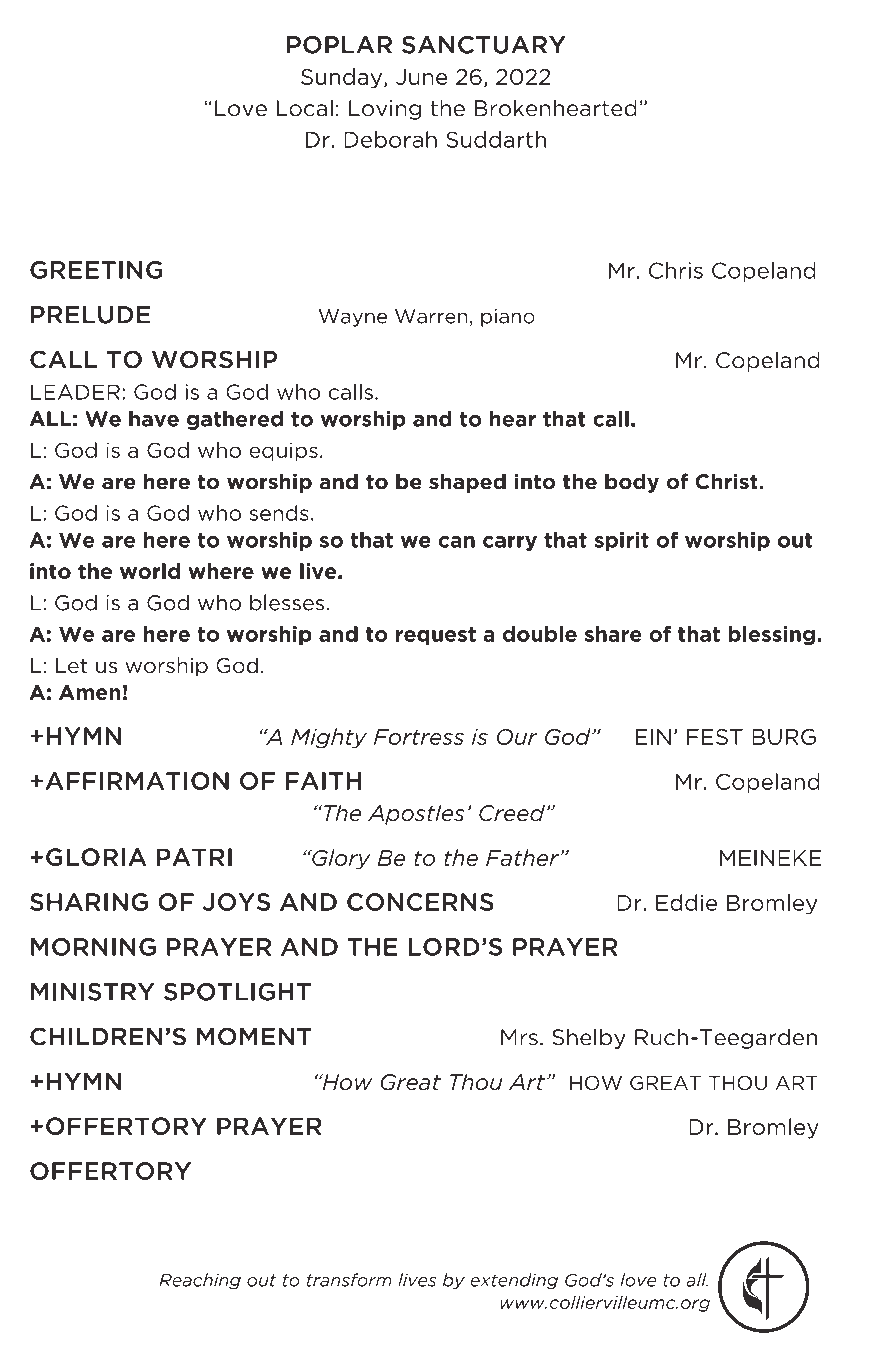 This page has width=887, height=1372. Describe the element at coordinates (90, 692) in the page. I see `Amen` at that location.
